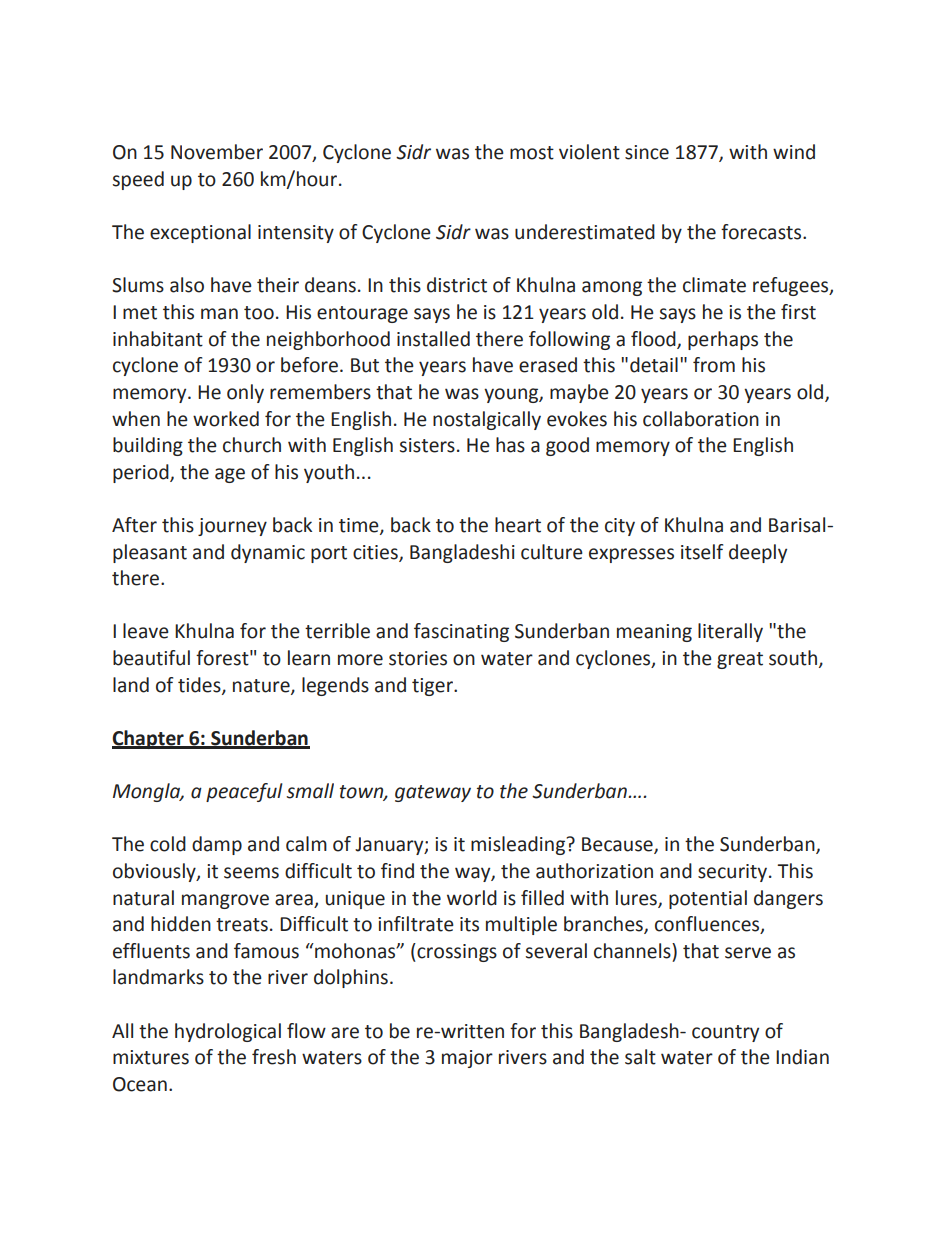  Describe the element at coordinates (217, 152) in the page. I see `November` at that location.
